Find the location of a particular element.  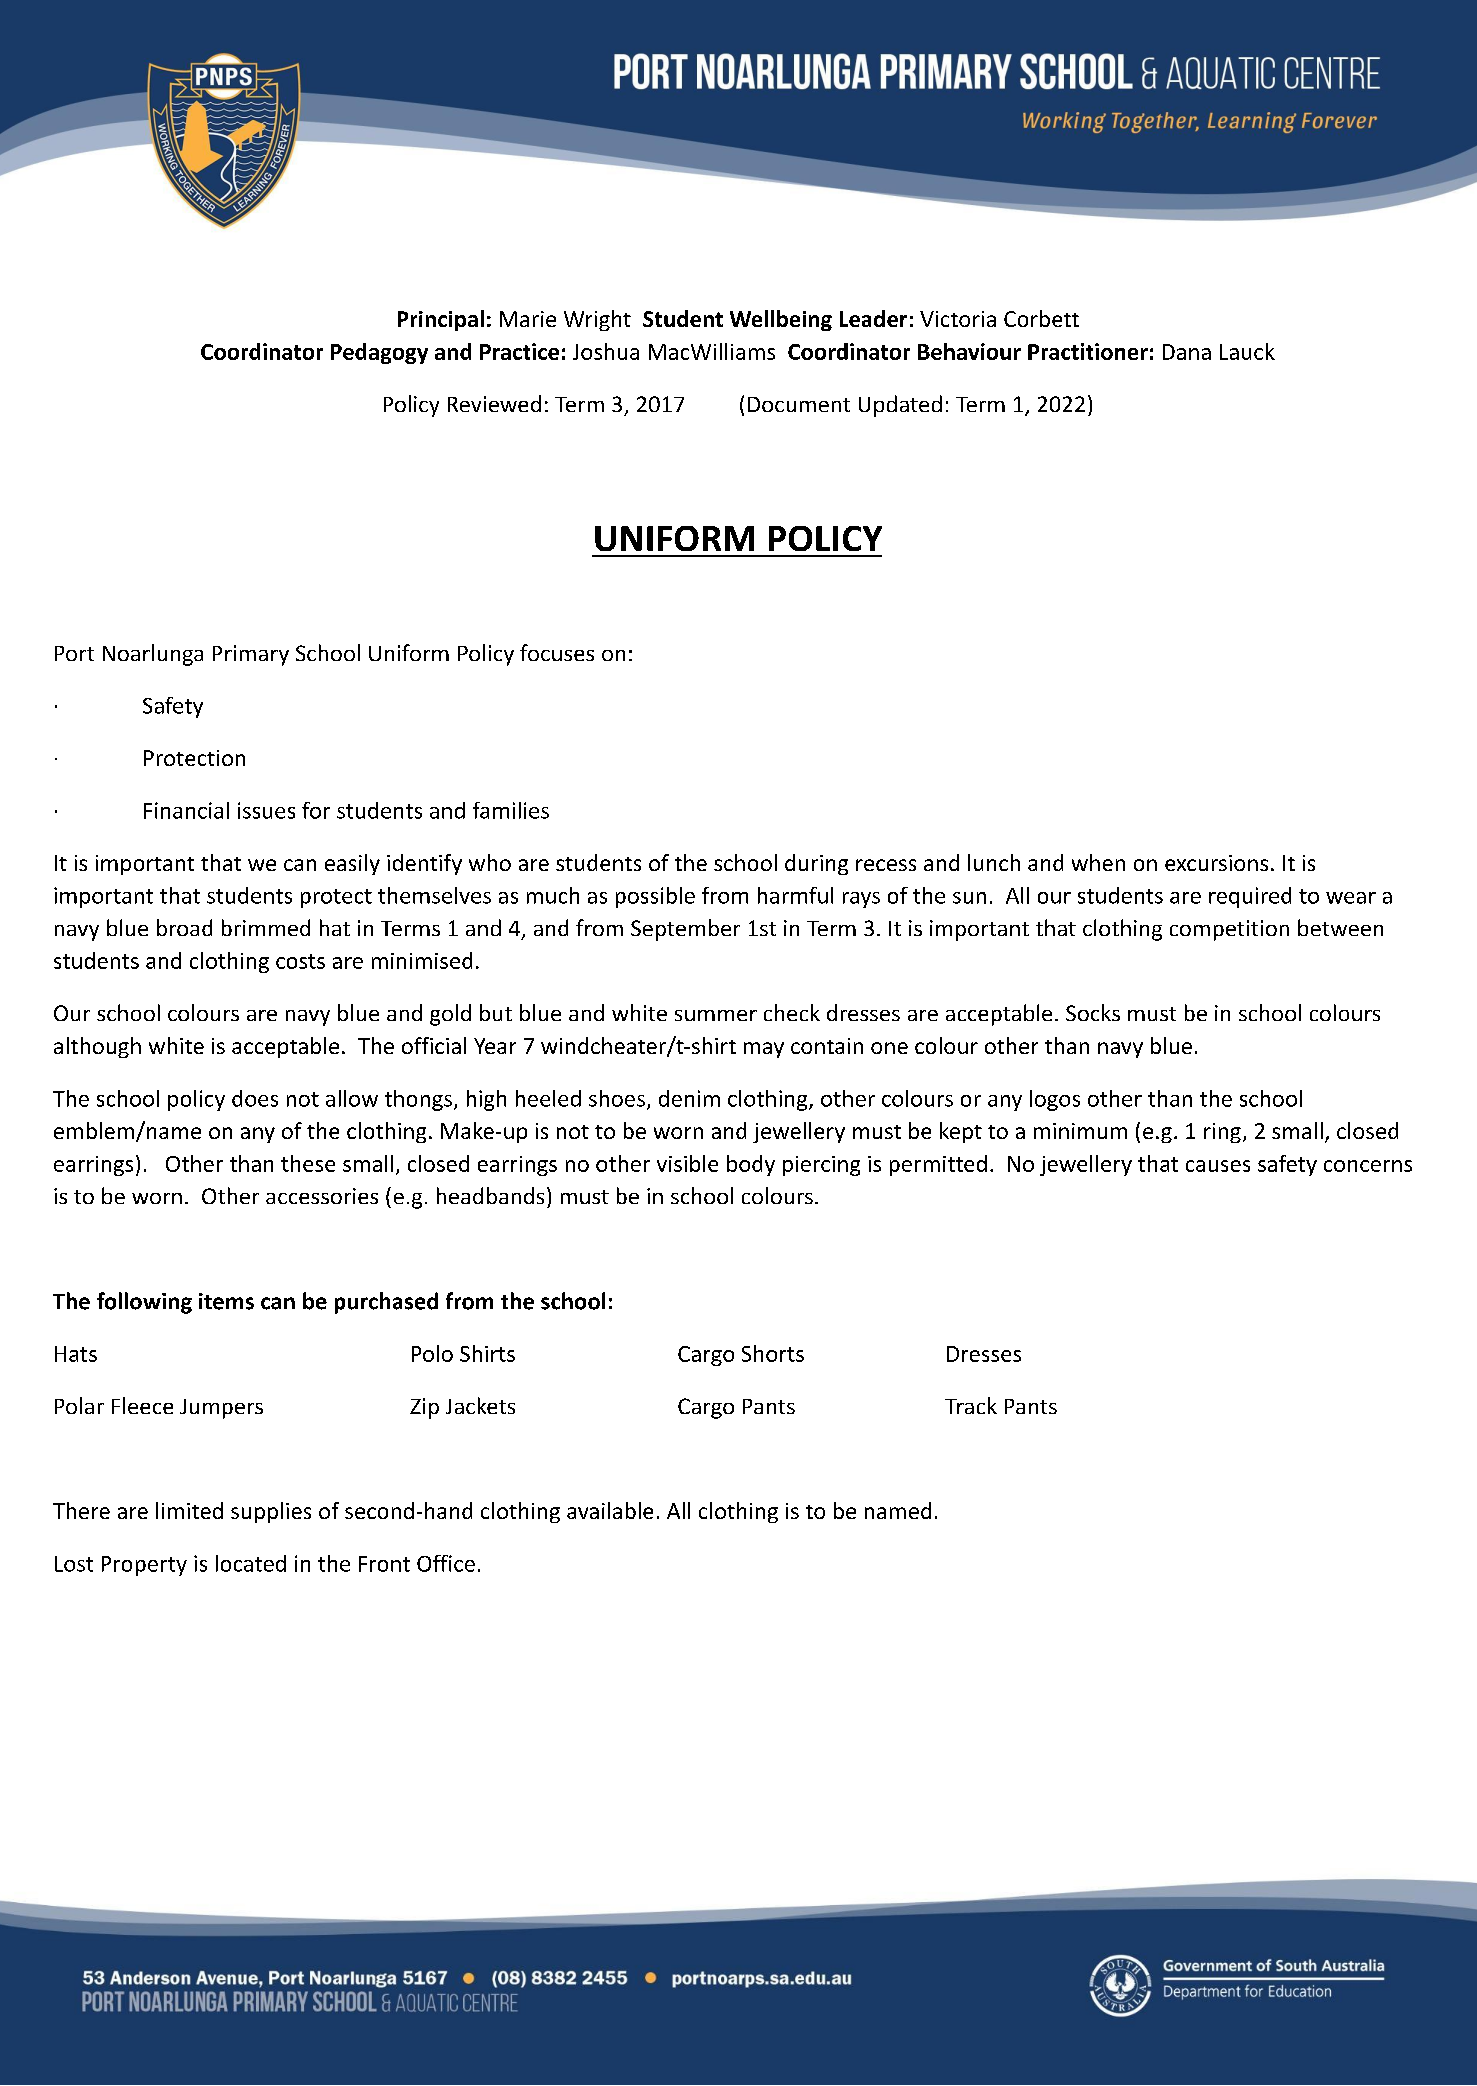

causes is located at coordinates (1218, 1166).
